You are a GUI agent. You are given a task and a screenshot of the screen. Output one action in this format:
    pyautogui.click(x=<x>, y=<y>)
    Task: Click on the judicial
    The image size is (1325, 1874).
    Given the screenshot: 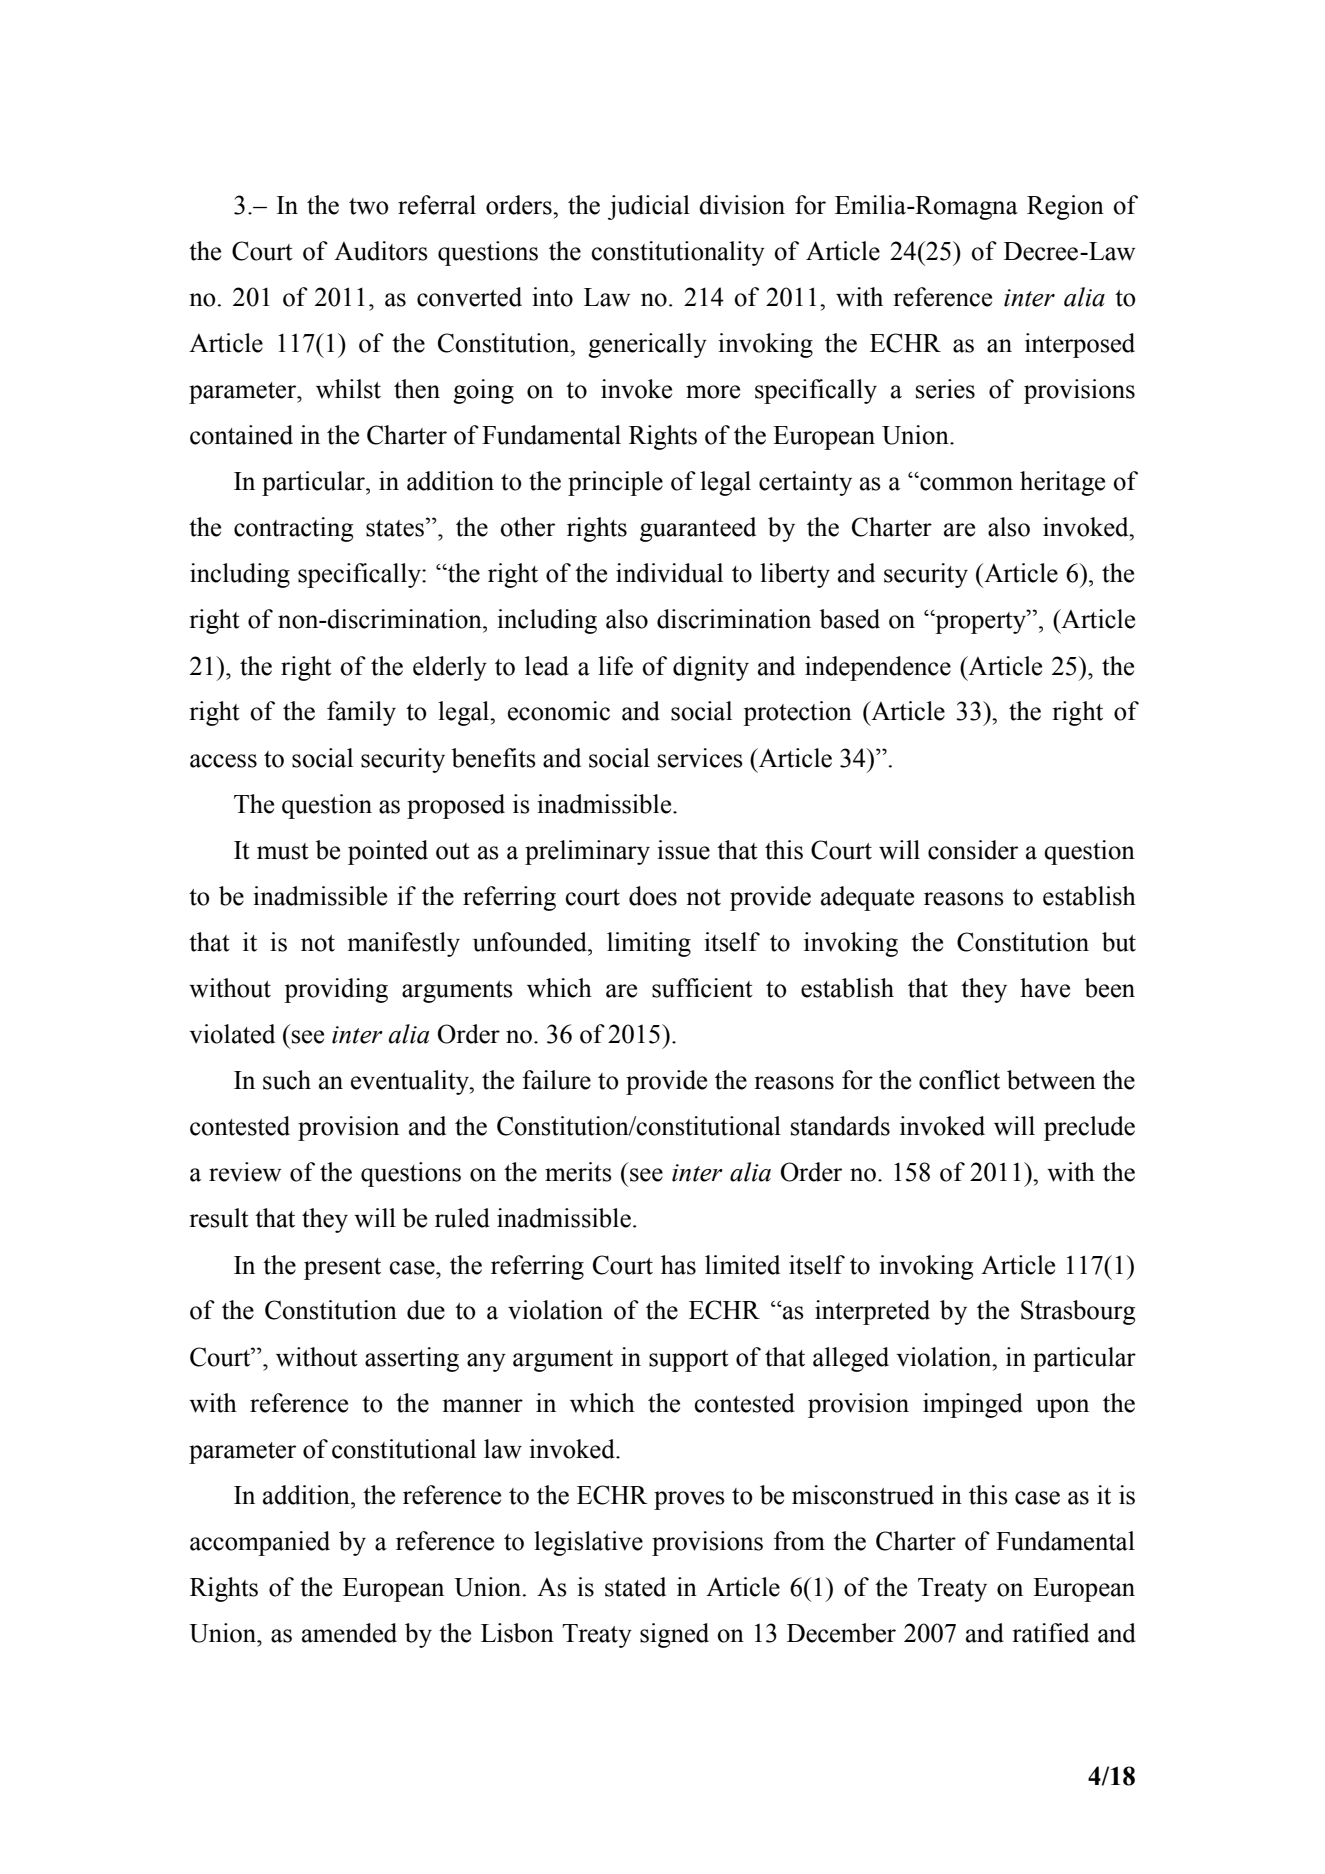 What is the action you would take?
    pyautogui.click(x=649, y=207)
